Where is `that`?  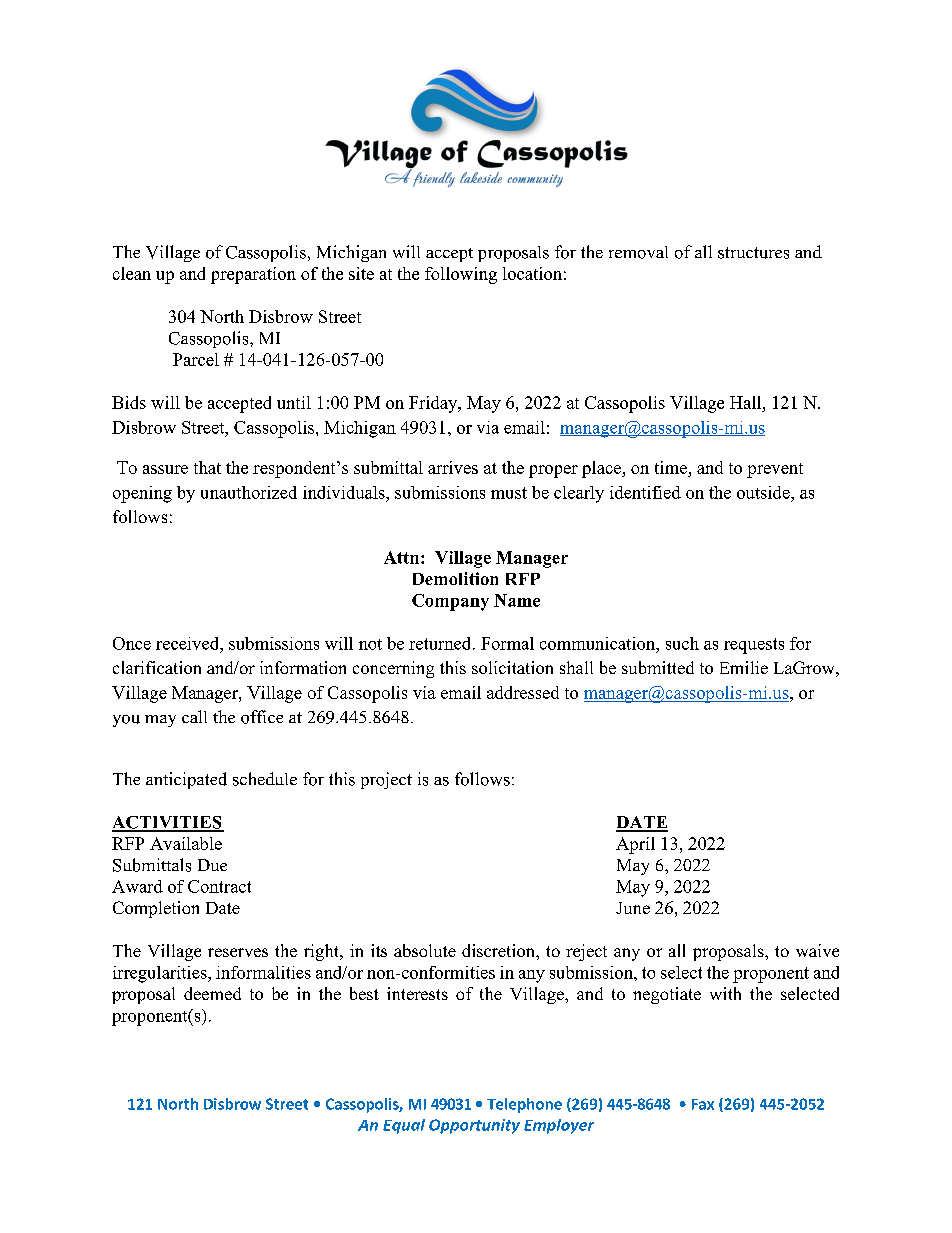 that is located at coordinates (207, 467).
